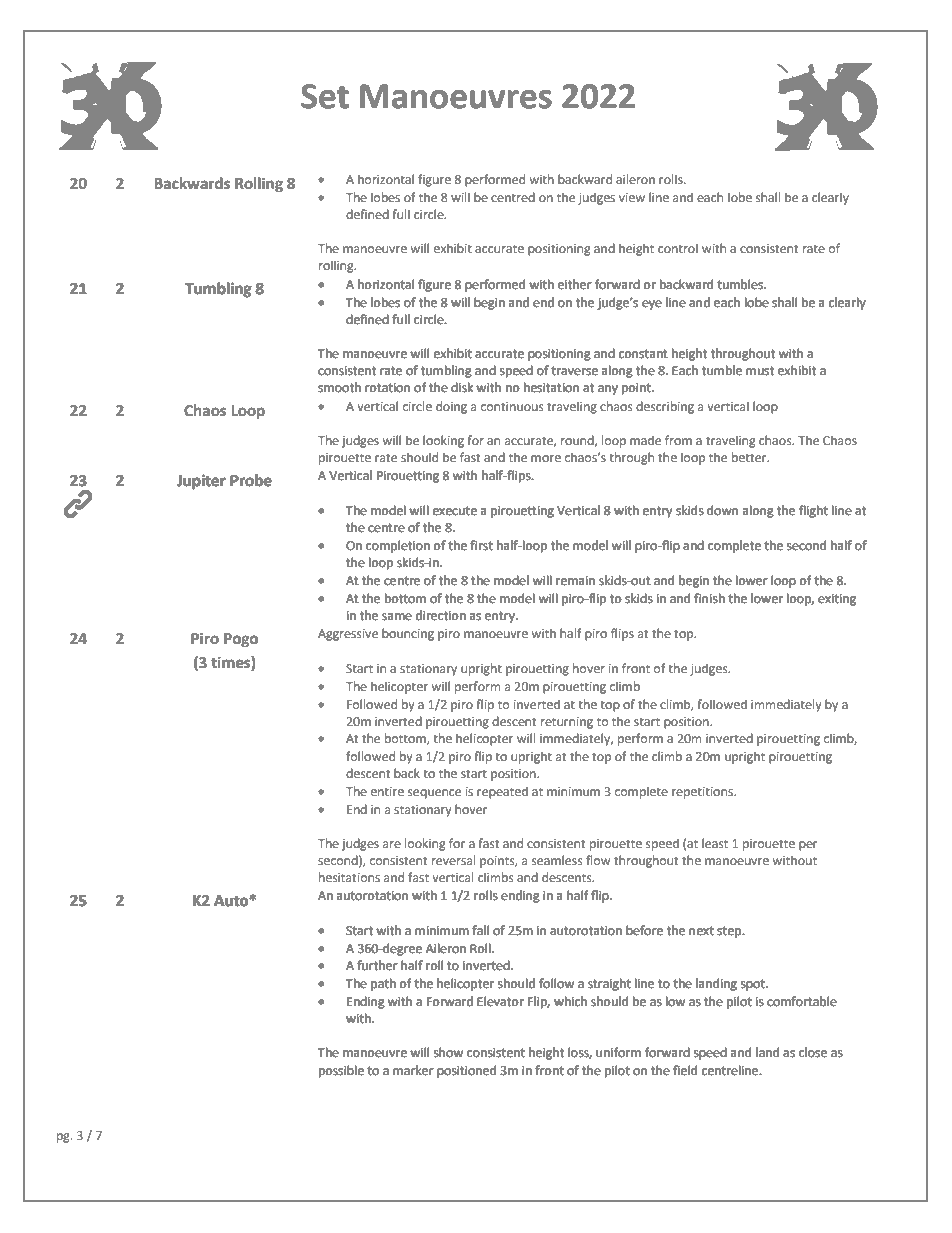  I want to click on view, so click(632, 197).
